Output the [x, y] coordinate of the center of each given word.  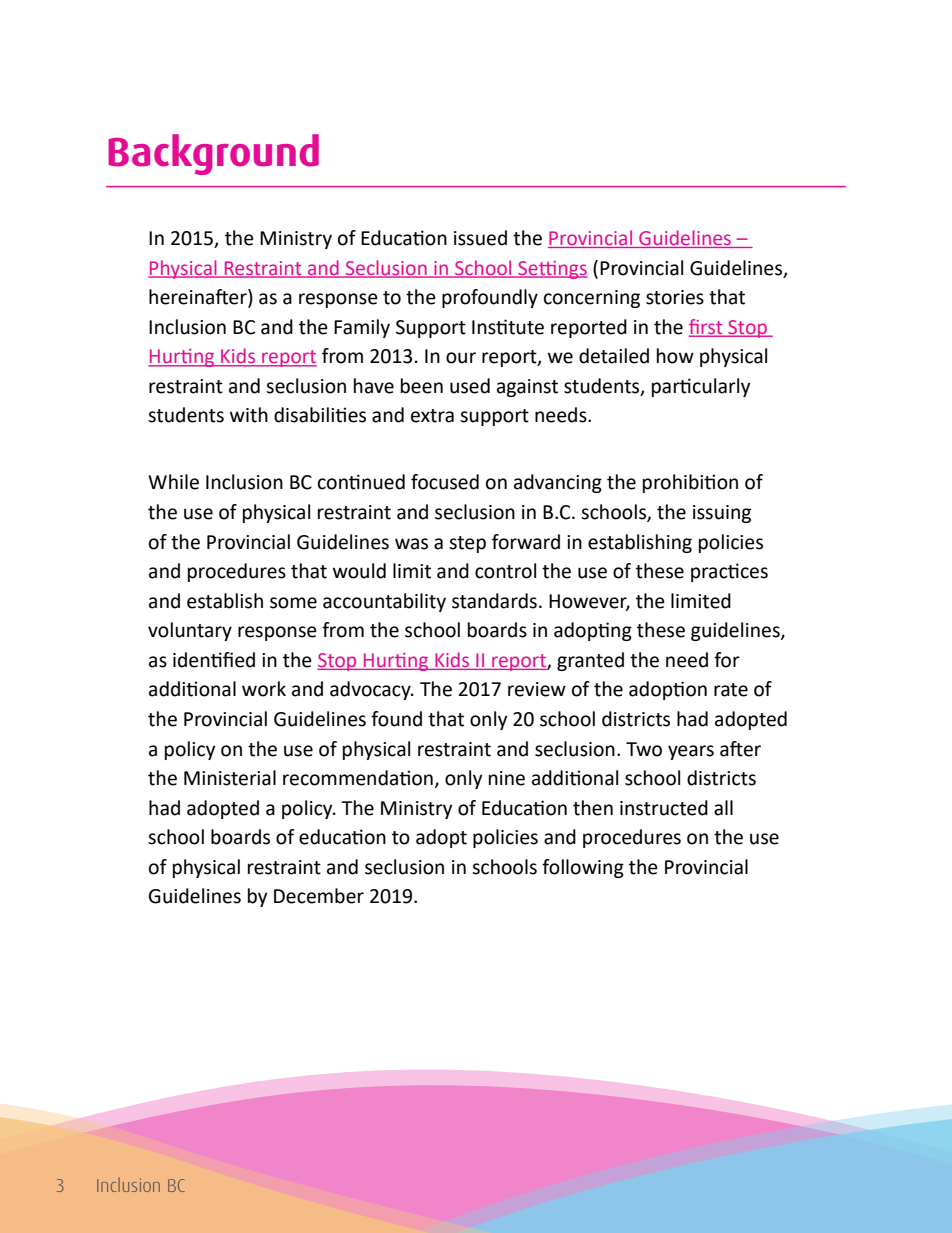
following [583, 868]
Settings [552, 270]
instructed [664, 808]
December [319, 896]
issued [480, 238]
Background [213, 154]
